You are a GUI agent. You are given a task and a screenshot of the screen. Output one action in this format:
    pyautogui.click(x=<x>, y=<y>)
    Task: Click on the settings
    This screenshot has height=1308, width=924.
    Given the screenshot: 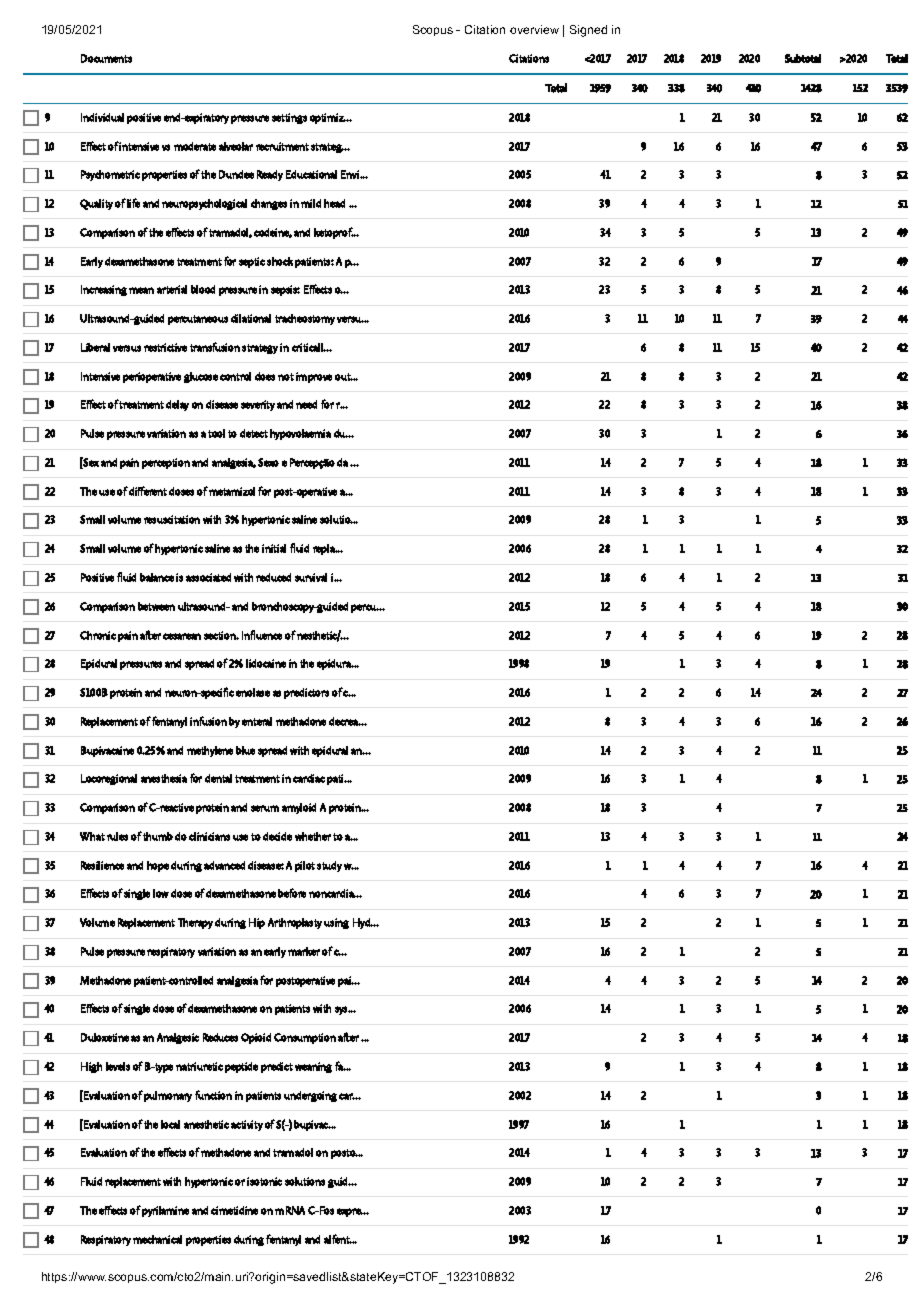 What is the action you would take?
    pyautogui.click(x=289, y=118)
